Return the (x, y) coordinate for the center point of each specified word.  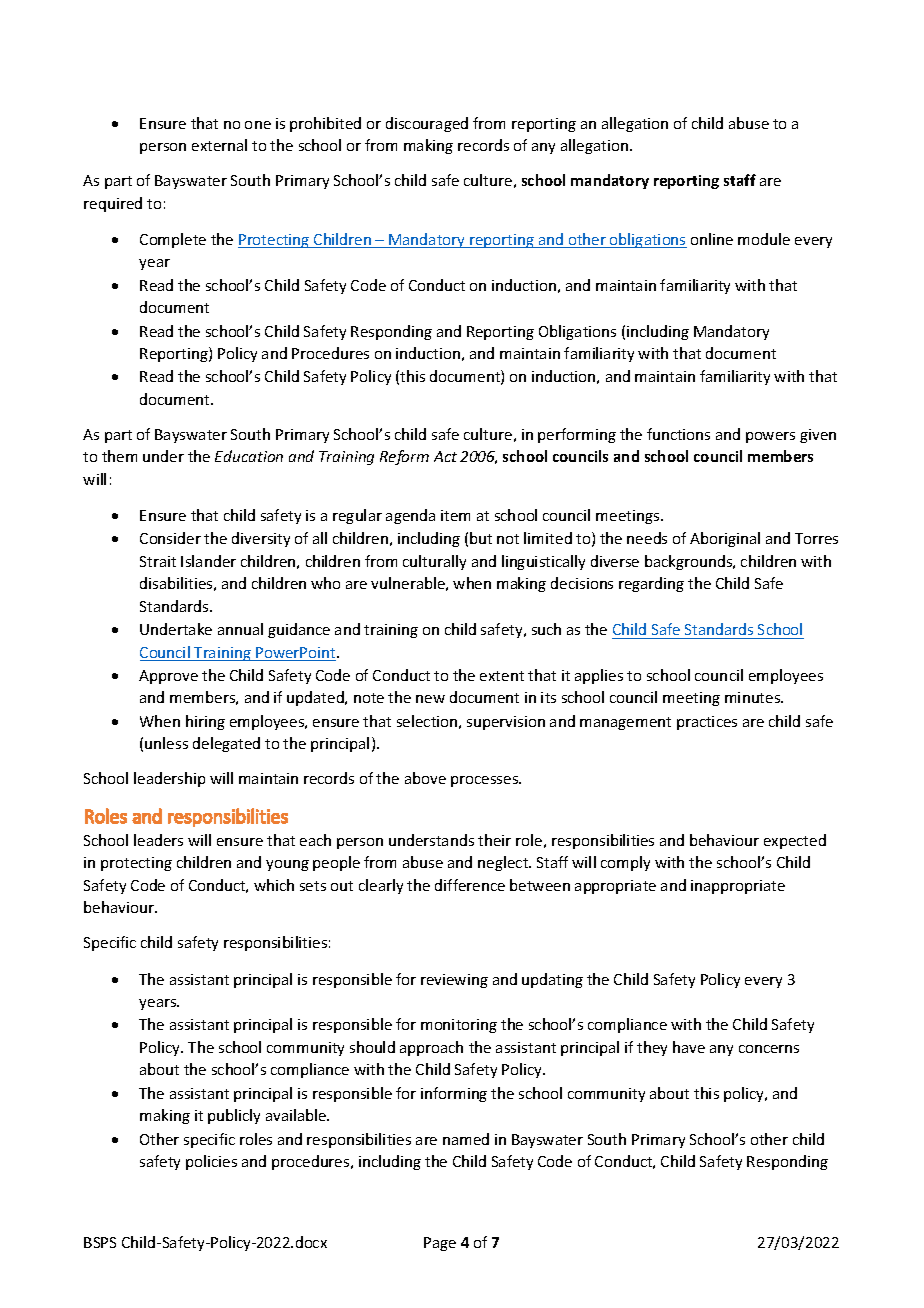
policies (211, 1162)
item (455, 515)
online (712, 239)
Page (440, 1244)
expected (795, 841)
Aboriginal (725, 539)
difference (470, 885)
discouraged (427, 124)
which (274, 885)
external (219, 145)
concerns (769, 1049)
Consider (170, 538)
